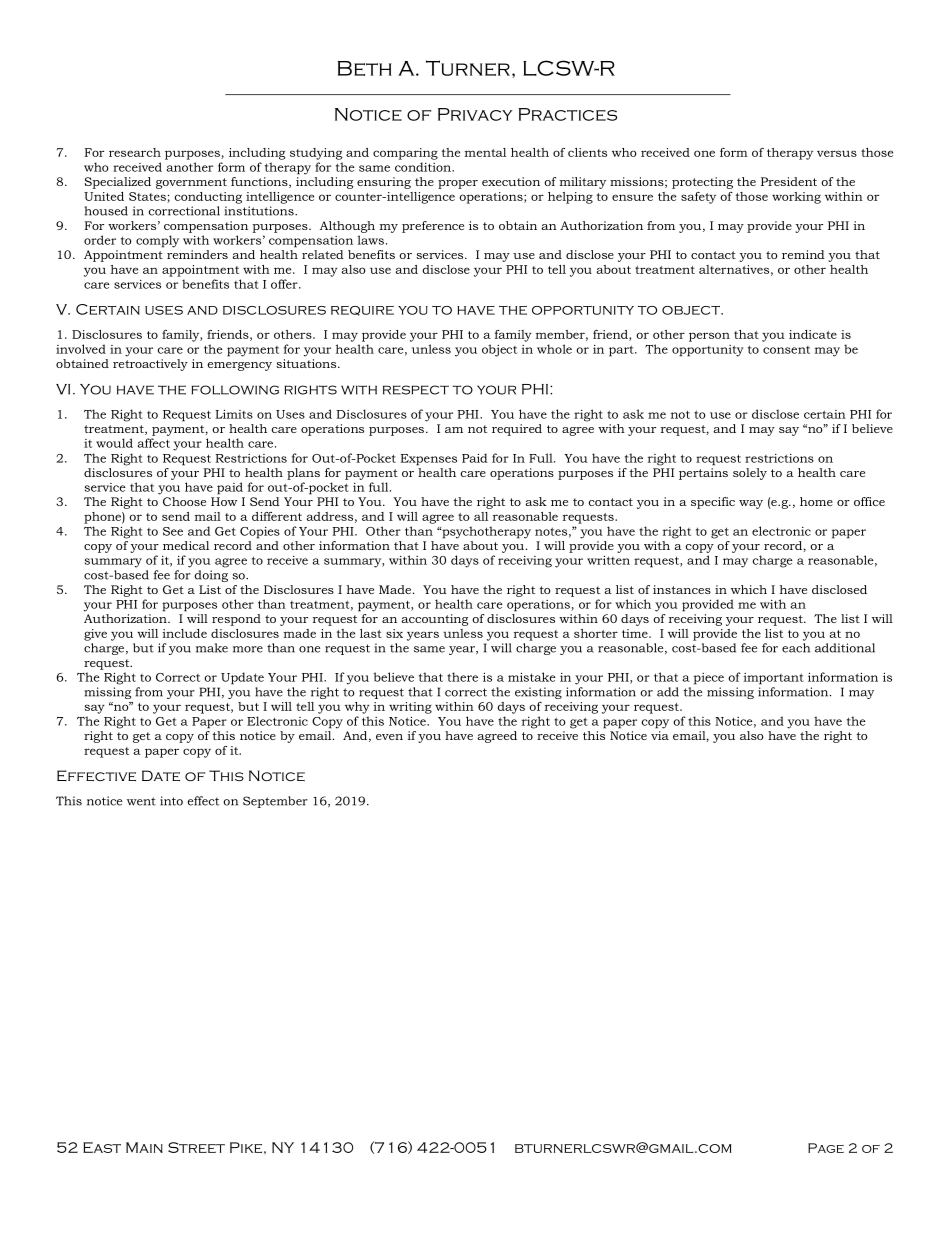  What do you see at coordinates (796, 648) in the screenshot?
I see `each` at bounding box center [796, 648].
